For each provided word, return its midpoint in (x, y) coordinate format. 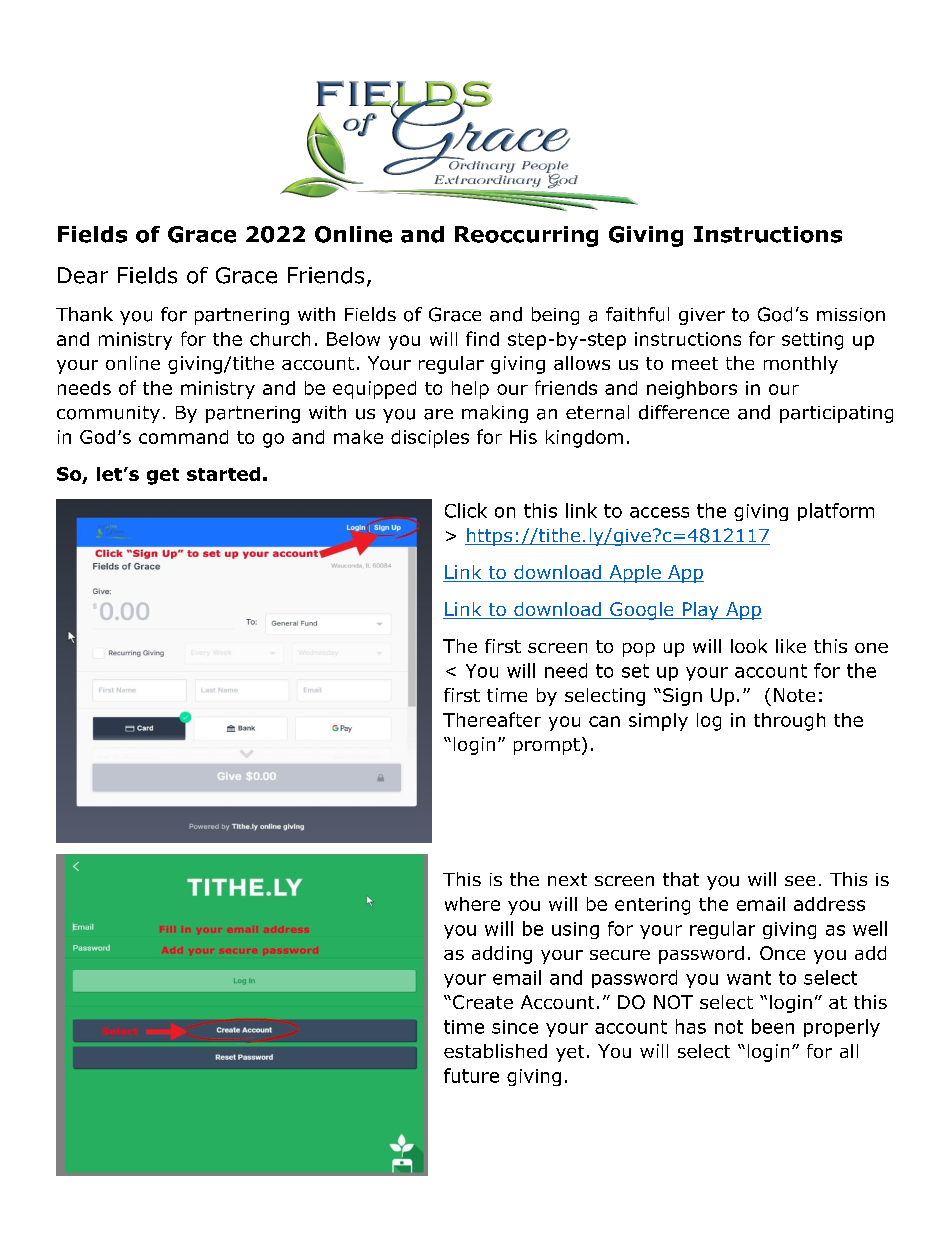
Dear (83, 275)
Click (466, 510)
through (789, 722)
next (567, 879)
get (163, 476)
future (471, 1075)
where (472, 904)
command (183, 437)
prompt (547, 746)
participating (836, 414)
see (800, 881)
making (495, 414)
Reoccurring (526, 236)
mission (851, 315)
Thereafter (492, 719)
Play (700, 611)
